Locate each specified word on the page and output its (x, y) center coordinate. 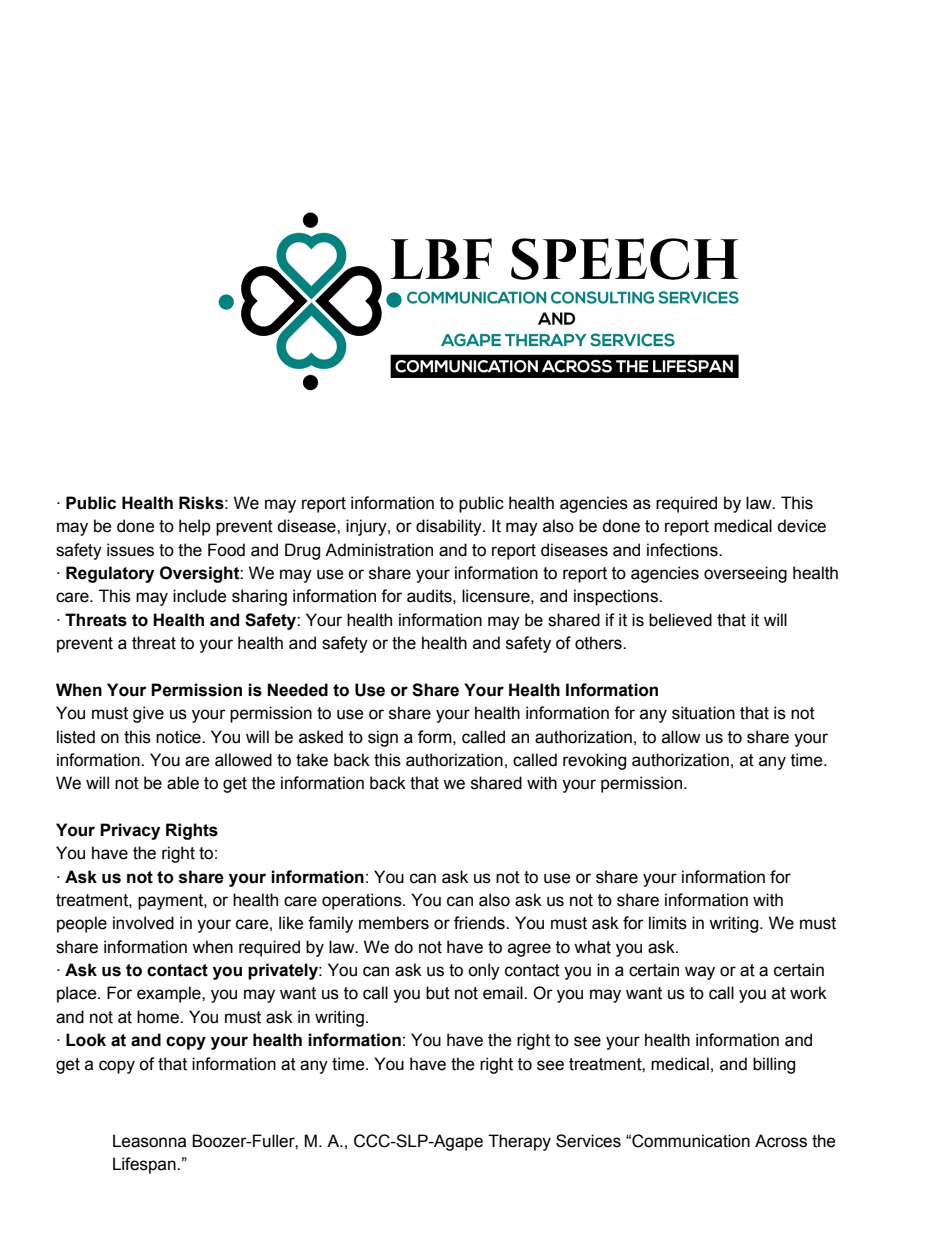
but (438, 993)
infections (683, 550)
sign (383, 738)
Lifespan (145, 1165)
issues (130, 550)
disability (450, 527)
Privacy (130, 831)
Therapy (519, 1142)
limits (668, 923)
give (148, 714)
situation (703, 713)
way (700, 973)
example (170, 994)
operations (363, 901)
